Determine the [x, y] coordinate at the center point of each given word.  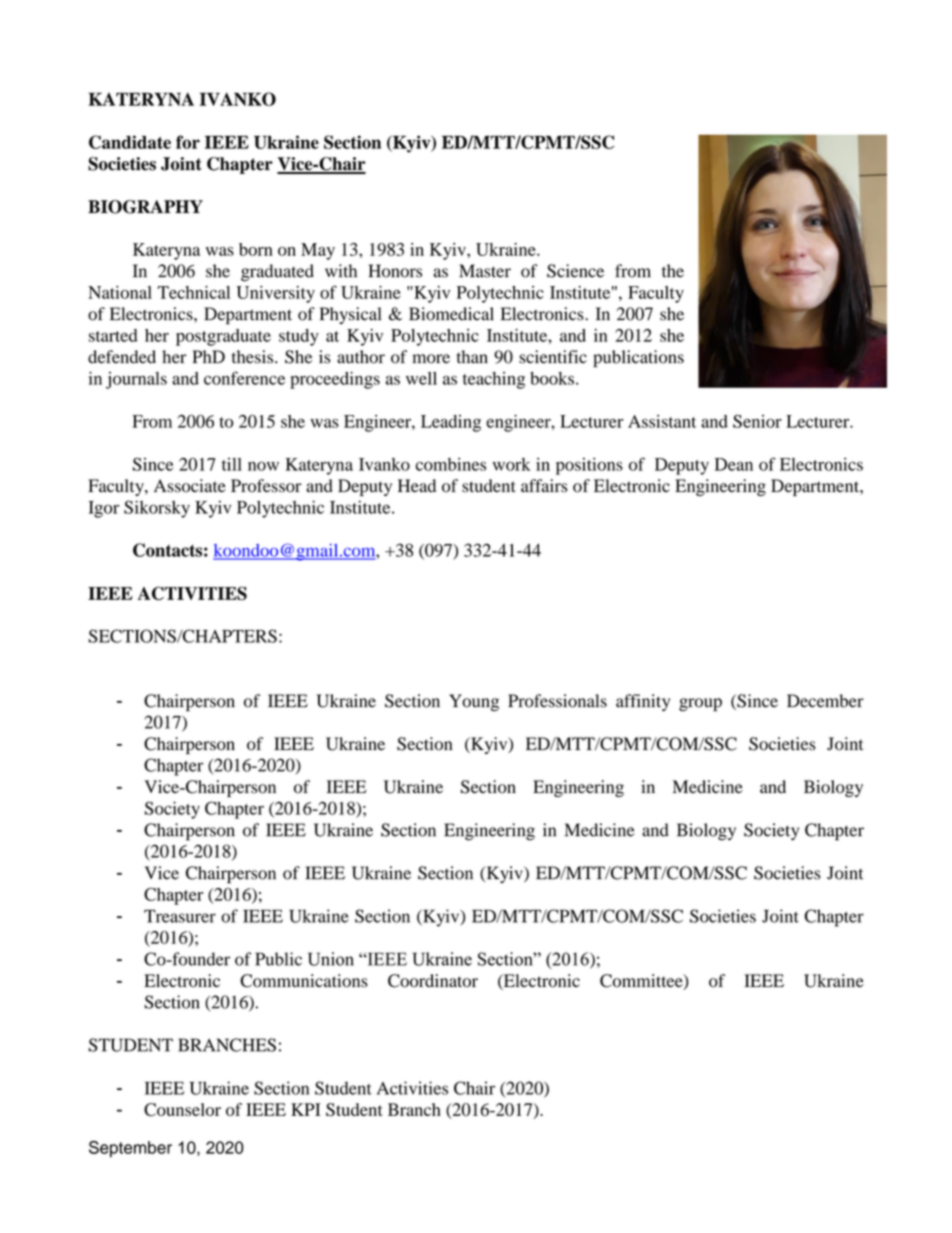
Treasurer [180, 916]
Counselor [182, 1109]
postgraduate [223, 337]
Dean [734, 464]
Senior [757, 421]
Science [575, 271]
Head [417, 486]
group [700, 704]
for [188, 142]
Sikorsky [157, 509]
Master [485, 271]
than [472, 357]
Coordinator [433, 981]
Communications [304, 981]
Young [474, 702]
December [825, 701]
